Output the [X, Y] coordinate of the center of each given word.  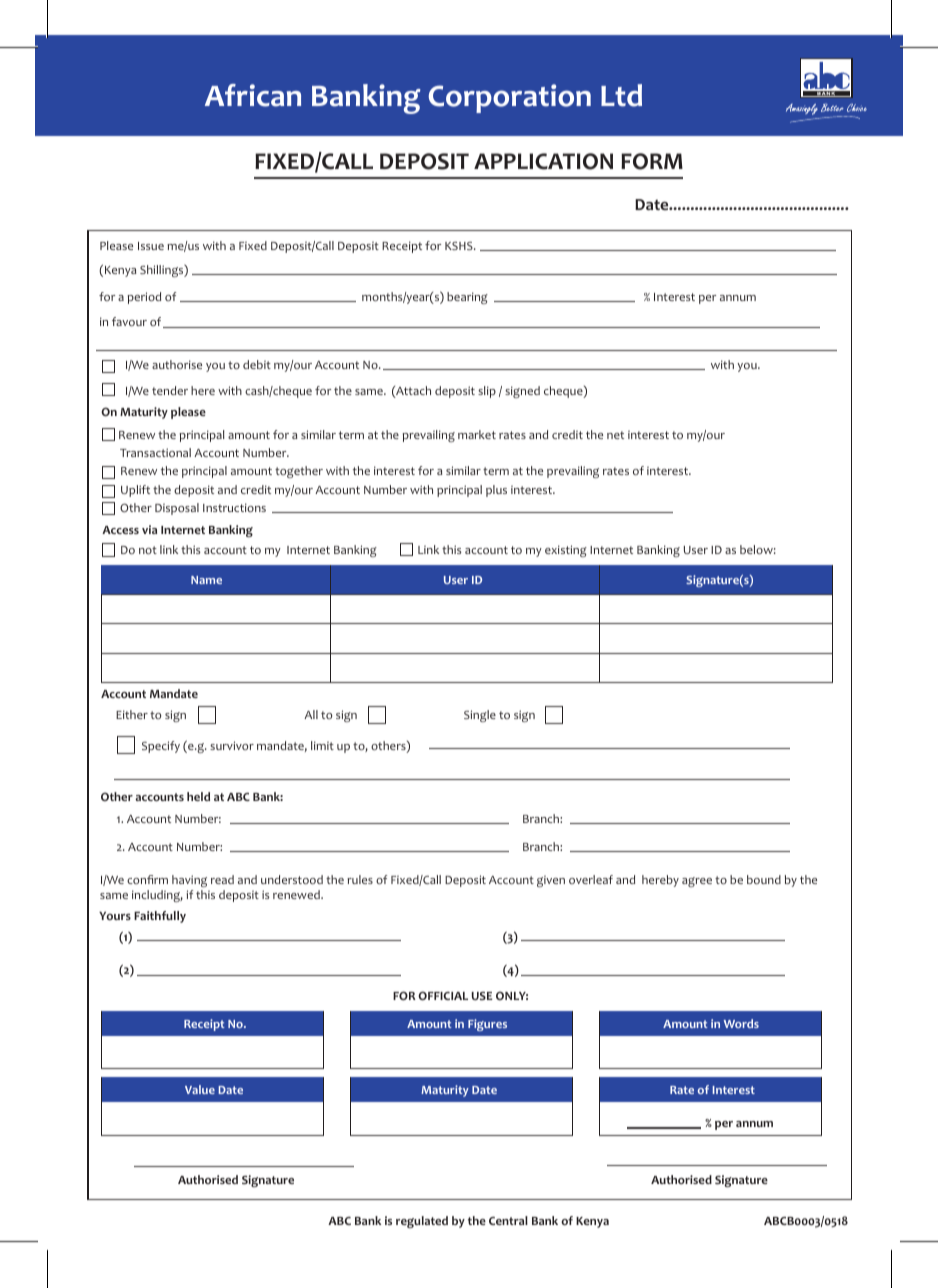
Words [741, 1023]
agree [697, 882]
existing [566, 551]
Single [480, 716]
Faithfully [160, 917]
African [253, 95]
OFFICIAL [443, 995]
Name [206, 580]
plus [496, 491]
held [198, 796]
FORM [652, 161]
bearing [467, 298]
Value [200, 1089]
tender [170, 390]
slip [487, 392]
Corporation [510, 98]
